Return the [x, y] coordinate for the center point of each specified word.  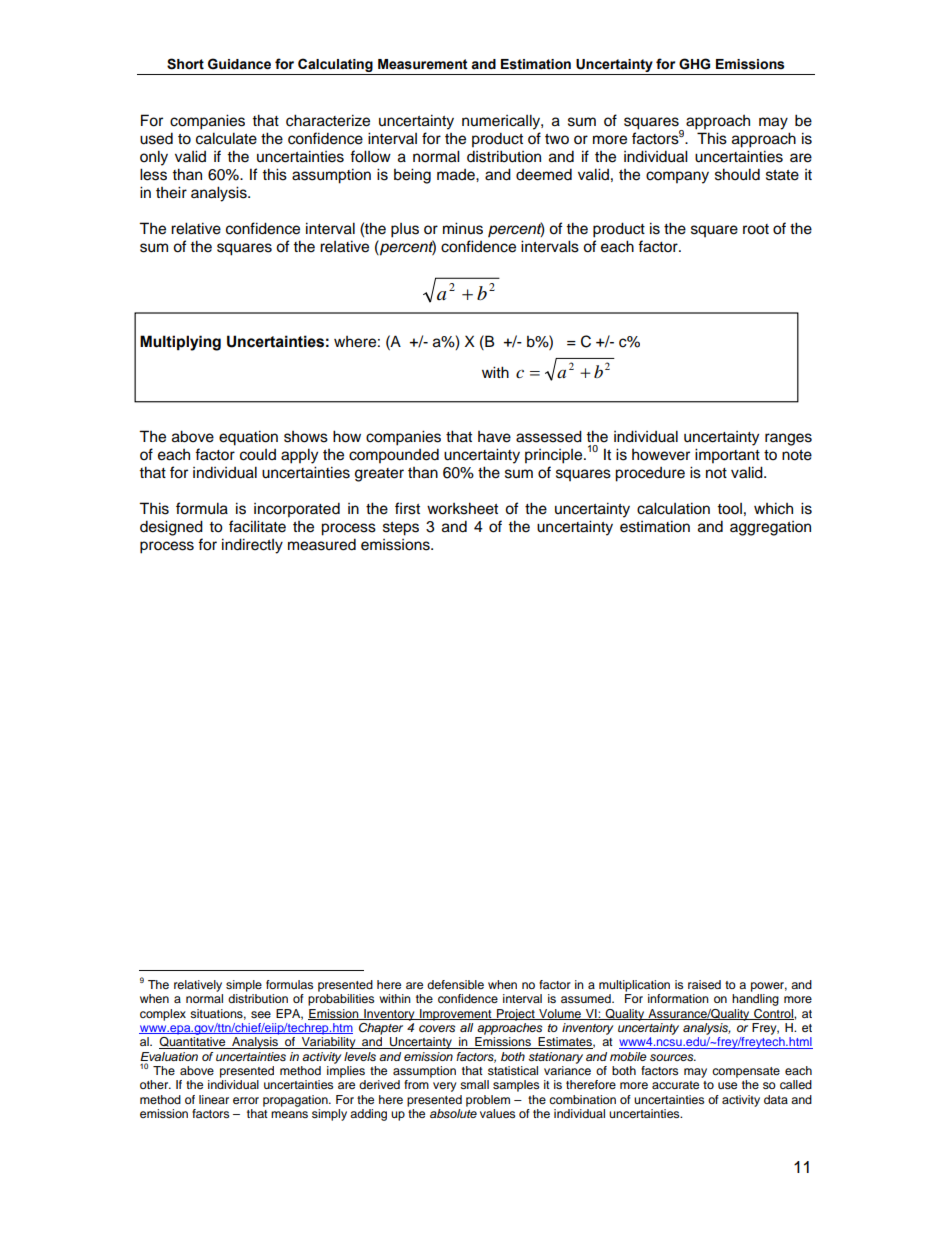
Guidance [239, 64]
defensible [455, 984]
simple [244, 986]
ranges [788, 439]
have [494, 437]
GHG [694, 64]
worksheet [462, 508]
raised [704, 984]
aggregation [770, 528]
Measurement [423, 64]
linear [214, 1099]
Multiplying [180, 343]
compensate [746, 1072]
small [474, 1084]
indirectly [252, 546]
